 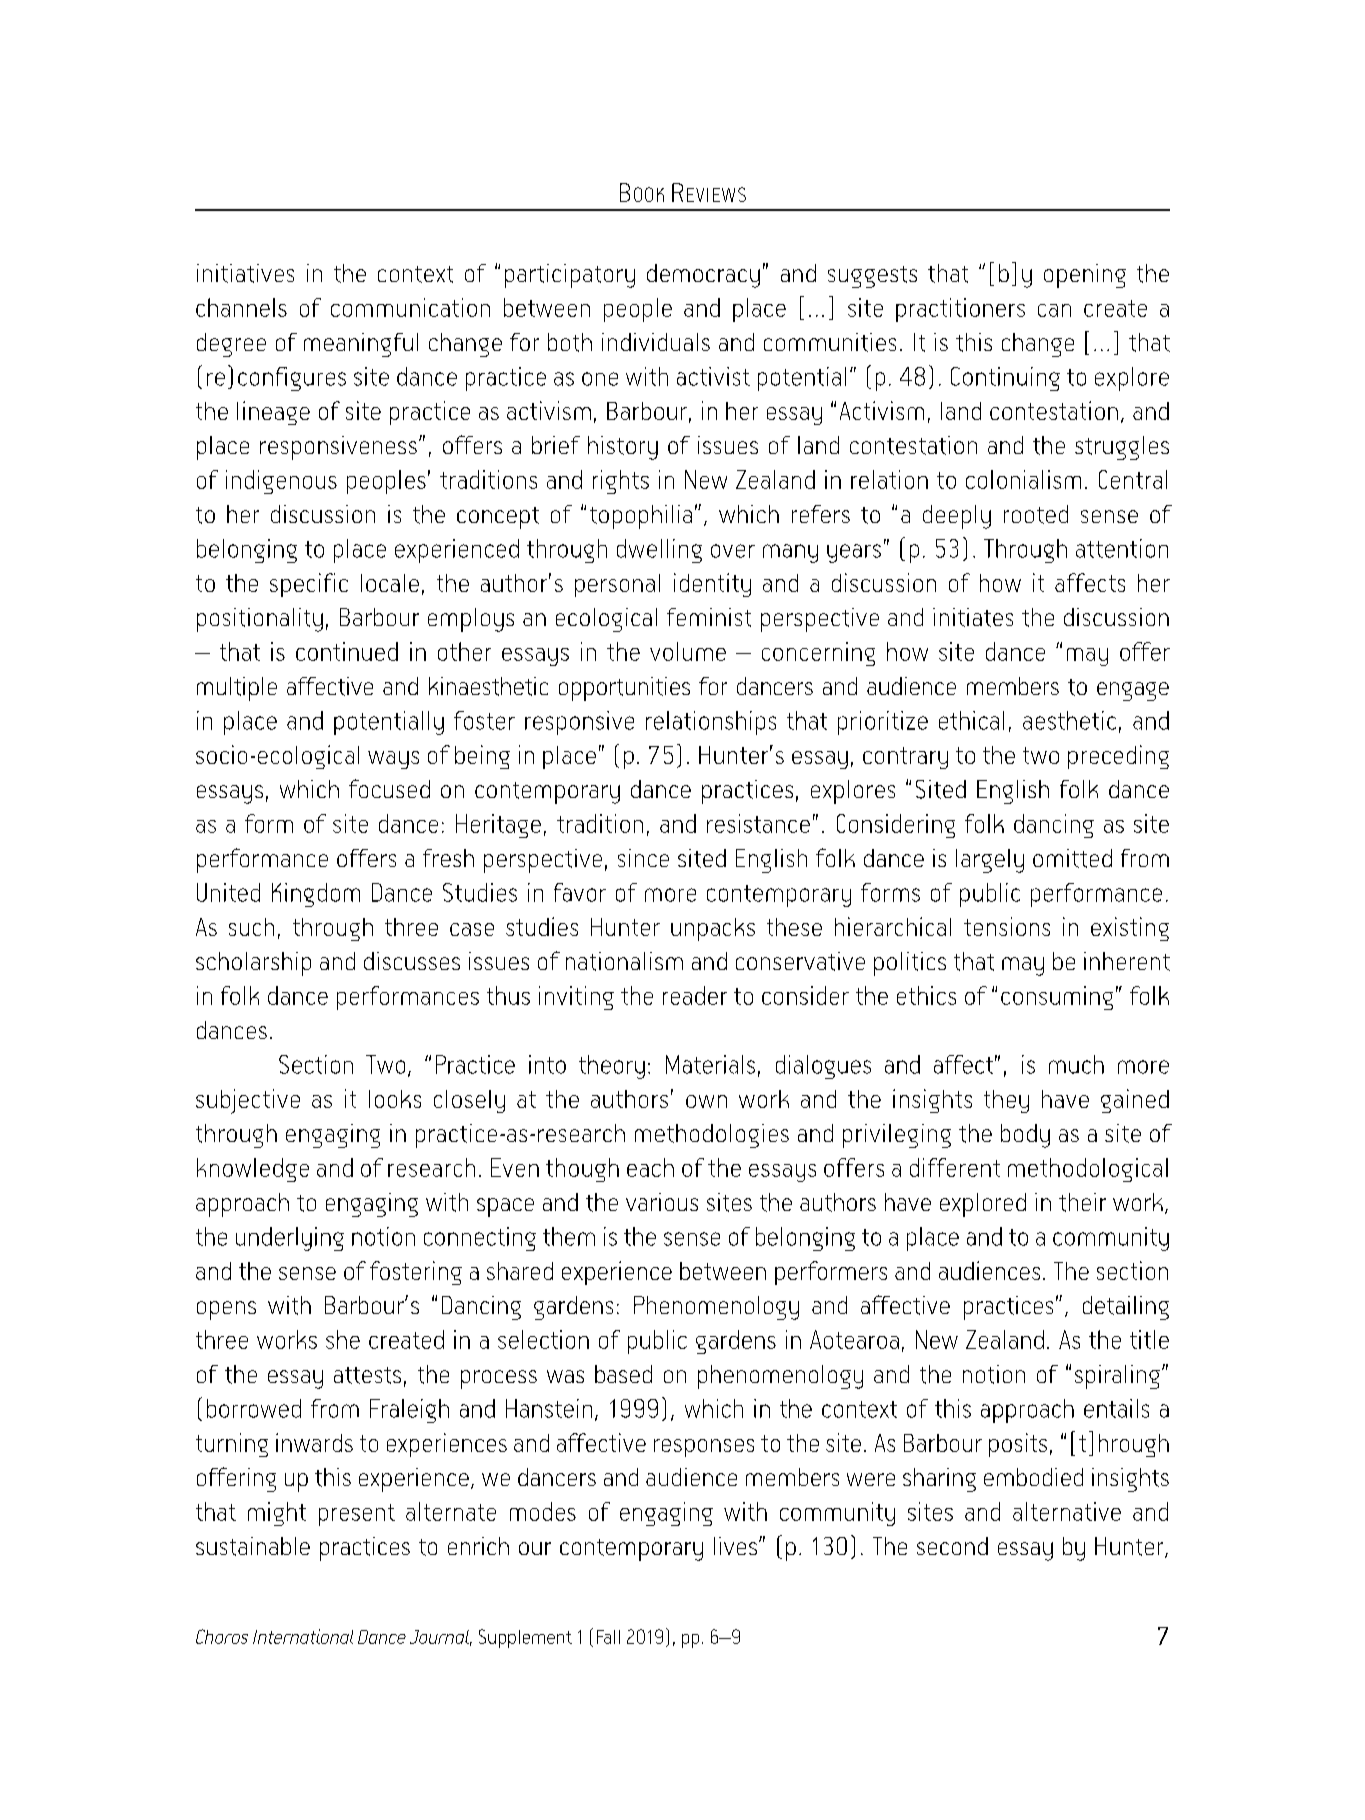 What do you see at coordinates (952, 1546) in the page?
I see `second` at bounding box center [952, 1546].
